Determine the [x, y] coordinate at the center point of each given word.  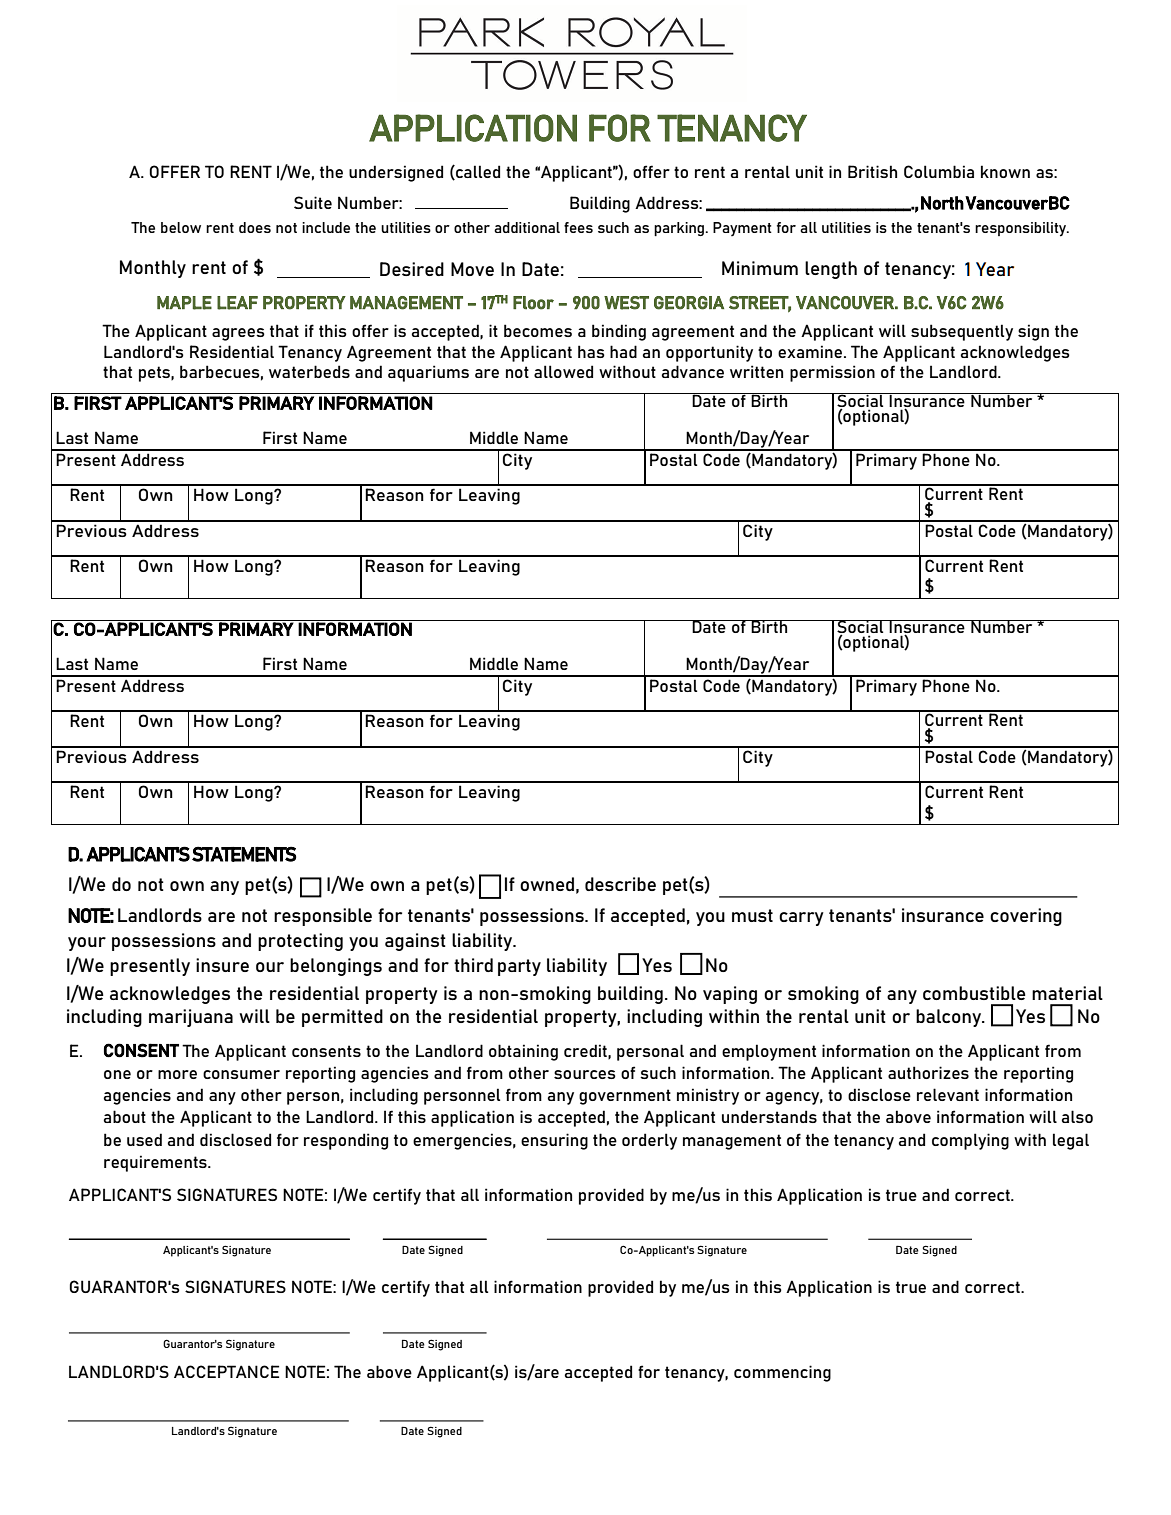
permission [832, 373]
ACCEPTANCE [226, 1371]
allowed [563, 371]
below [181, 227]
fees [578, 227]
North [942, 203]
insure [222, 965]
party [519, 967]
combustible [974, 993]
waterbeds [309, 371]
